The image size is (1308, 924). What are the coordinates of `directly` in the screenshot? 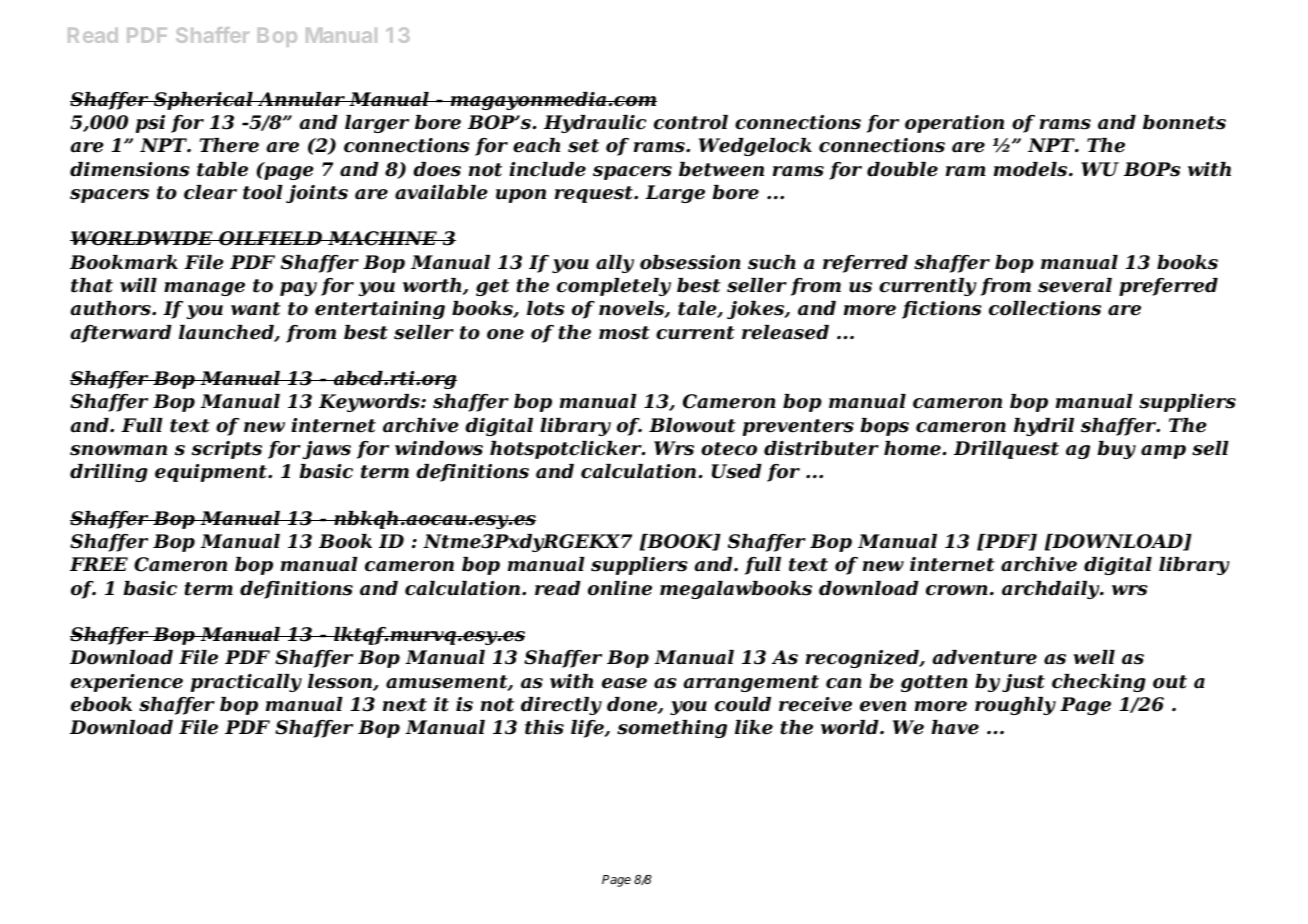 It's located at (561, 706).
